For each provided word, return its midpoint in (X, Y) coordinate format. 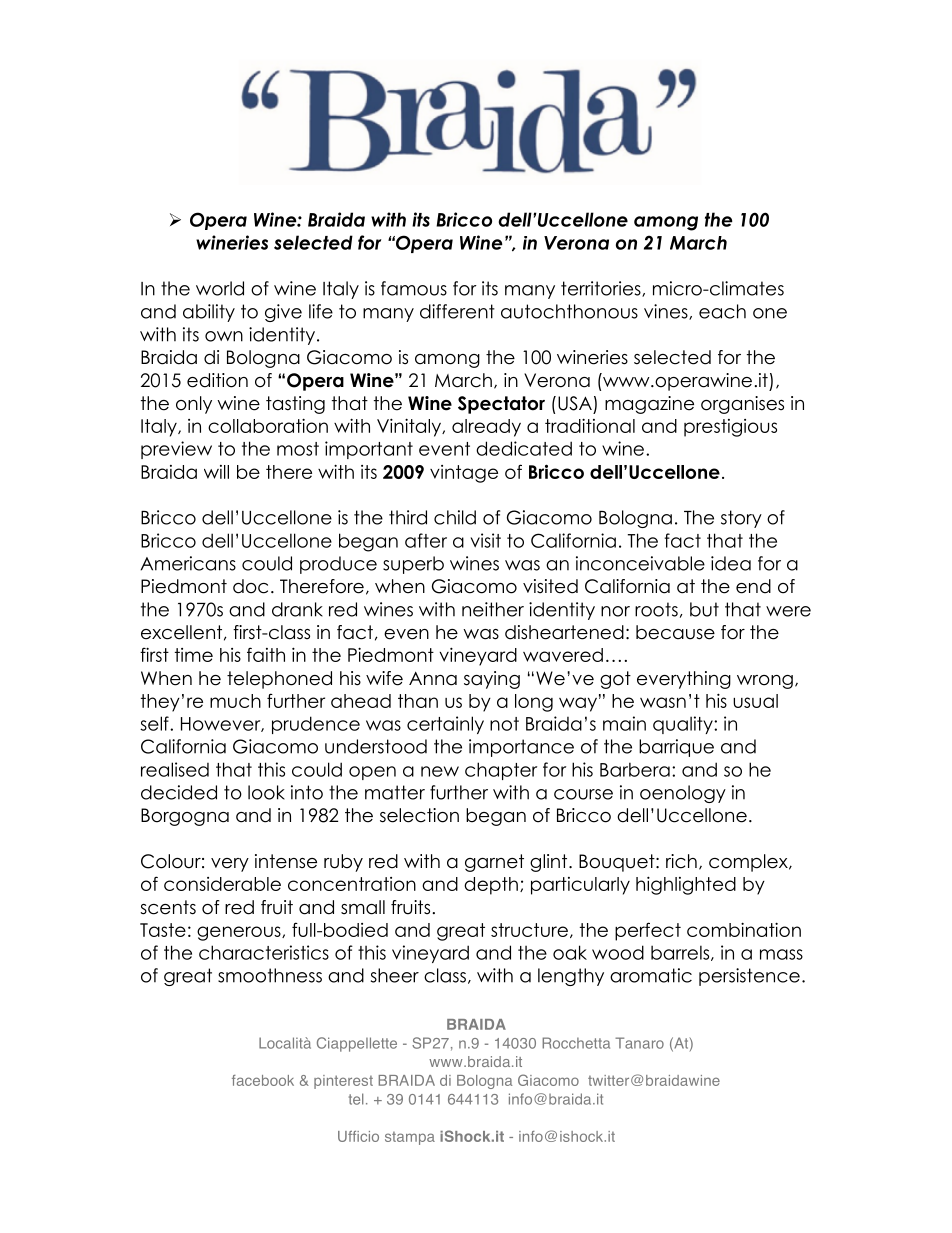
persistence (749, 977)
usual (755, 701)
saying (492, 680)
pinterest (343, 1082)
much (235, 701)
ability (209, 313)
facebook (263, 1080)
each (722, 311)
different (457, 311)
